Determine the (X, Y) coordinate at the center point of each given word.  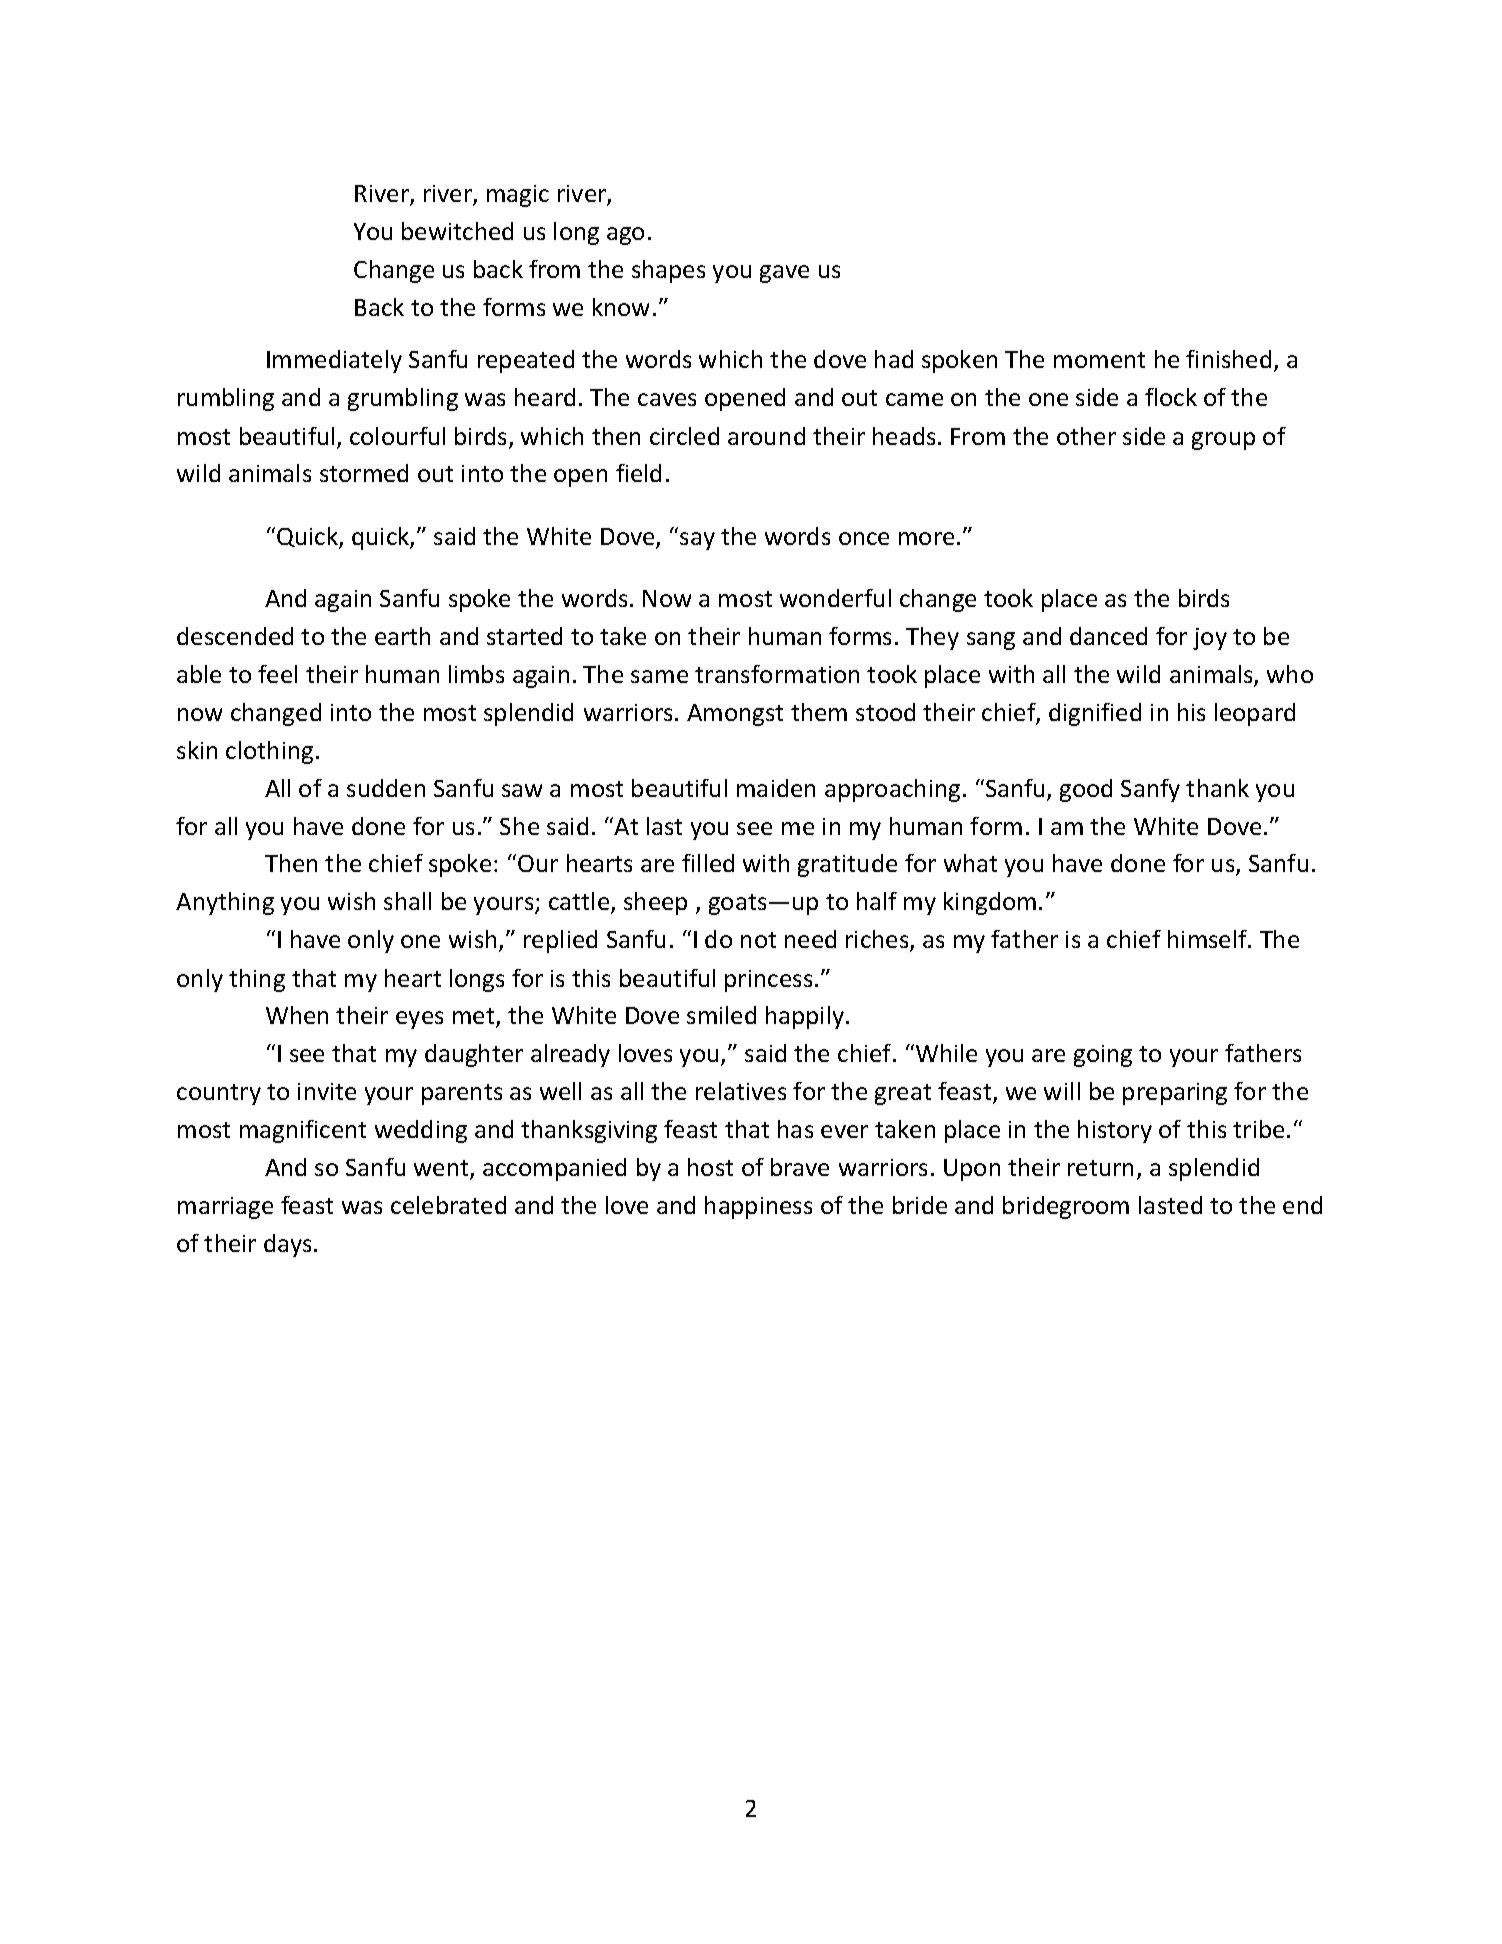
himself (1209, 939)
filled (708, 863)
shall (407, 901)
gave (784, 274)
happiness (758, 1207)
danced (1108, 636)
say (697, 541)
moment (1099, 360)
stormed (364, 473)
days (287, 1245)
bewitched (457, 231)
